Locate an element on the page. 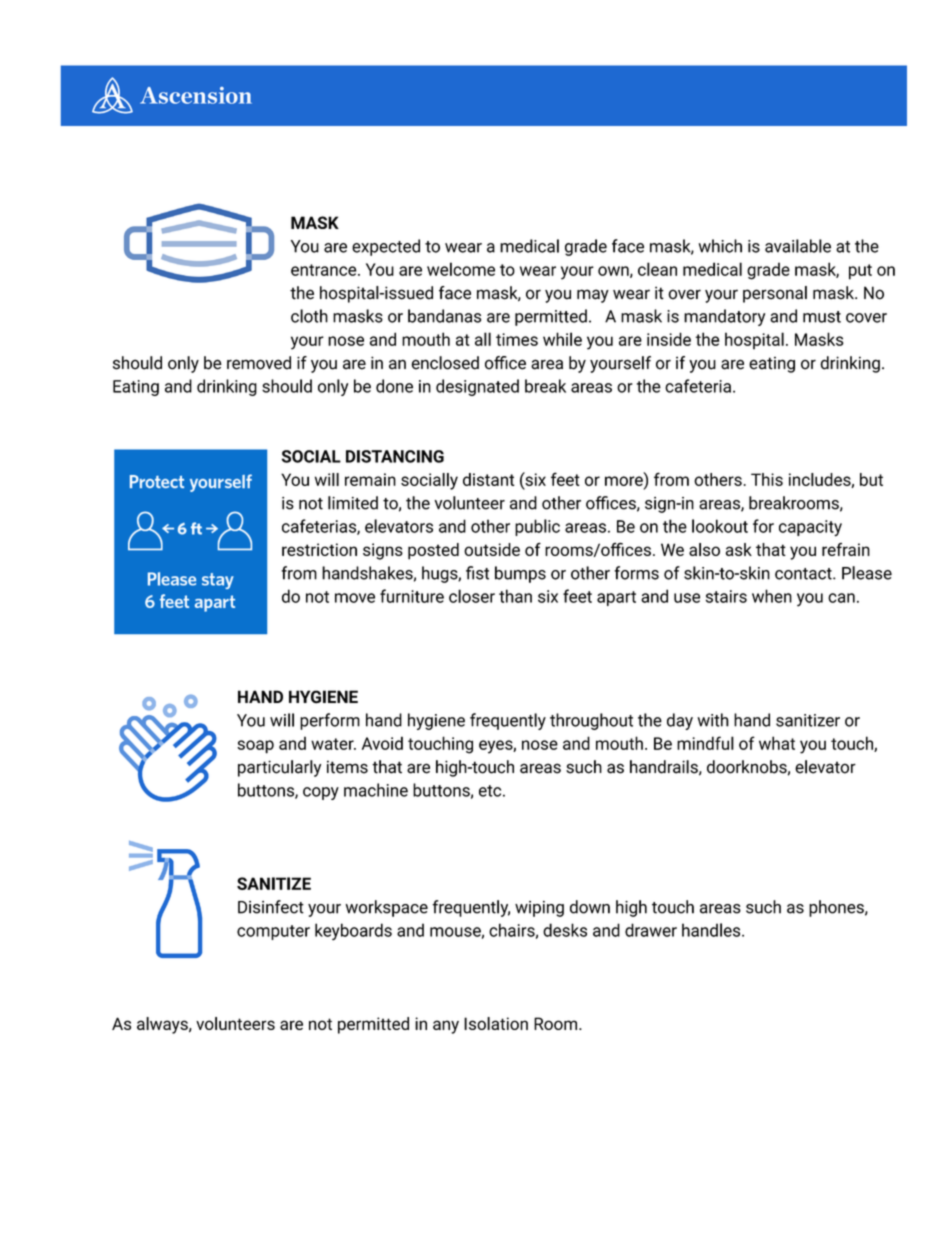  than is located at coordinates (515, 596).
